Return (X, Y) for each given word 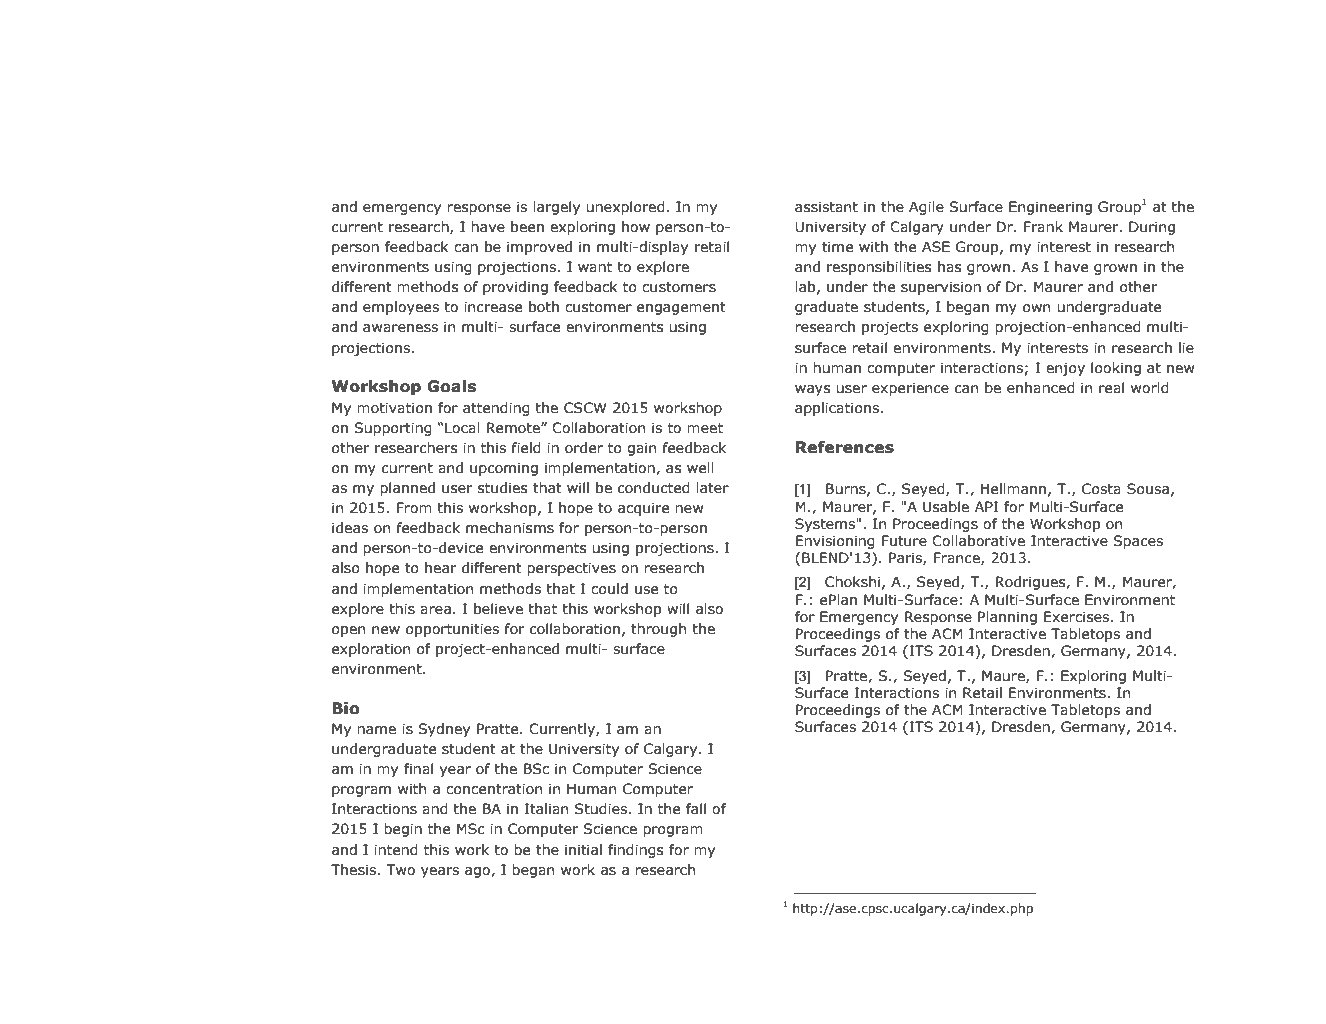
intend (396, 850)
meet (705, 428)
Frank (1043, 227)
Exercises (1076, 617)
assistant (826, 207)
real (1111, 388)
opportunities (452, 630)
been (527, 227)
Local (462, 428)
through (658, 630)
